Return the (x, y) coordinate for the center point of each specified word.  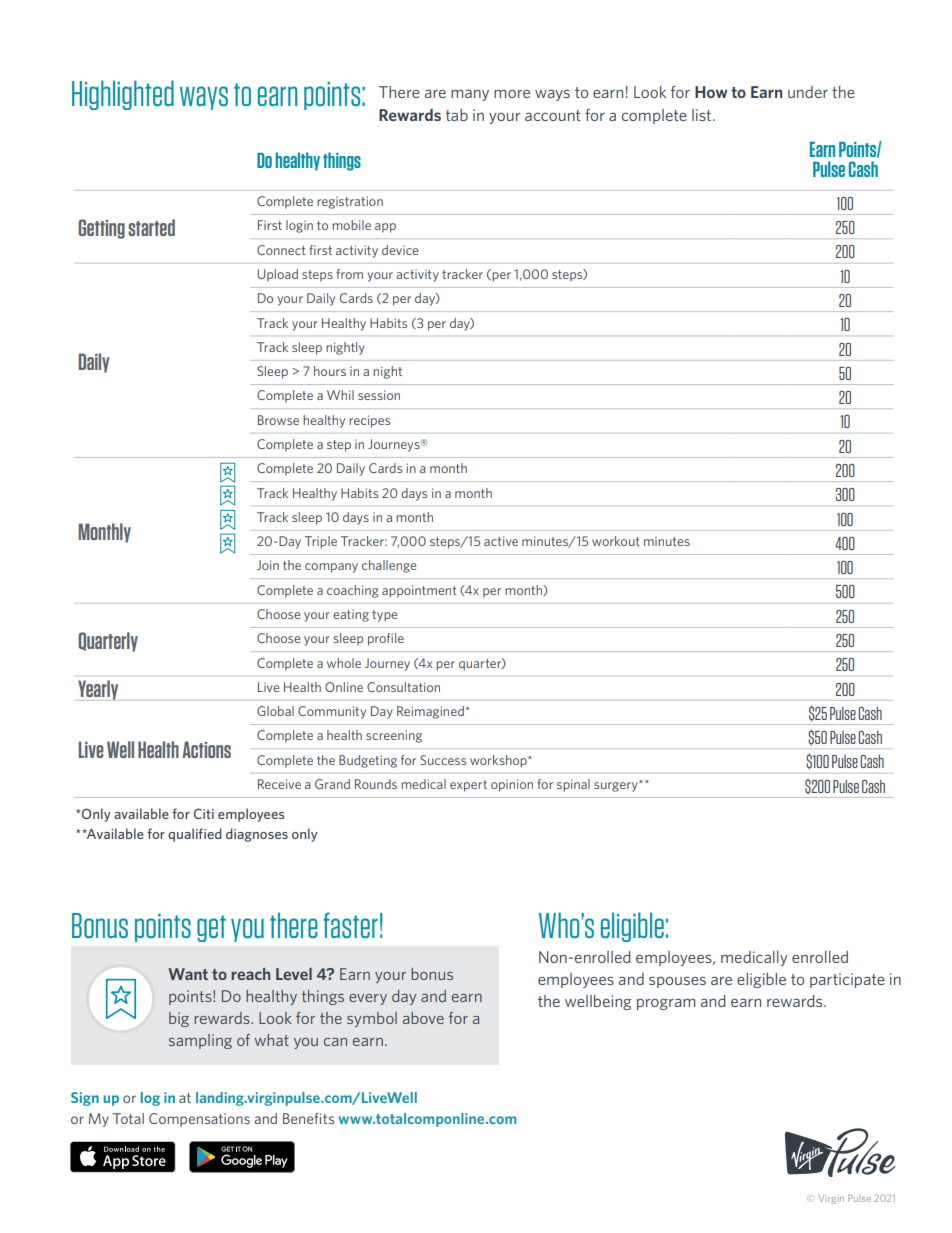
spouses (677, 982)
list (703, 115)
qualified (195, 835)
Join (268, 565)
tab (457, 115)
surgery (617, 786)
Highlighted (123, 95)
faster (350, 925)
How (711, 92)
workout (616, 541)
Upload (277, 275)
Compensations (199, 1120)
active (501, 541)
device (400, 250)
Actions (206, 749)
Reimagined (430, 712)
